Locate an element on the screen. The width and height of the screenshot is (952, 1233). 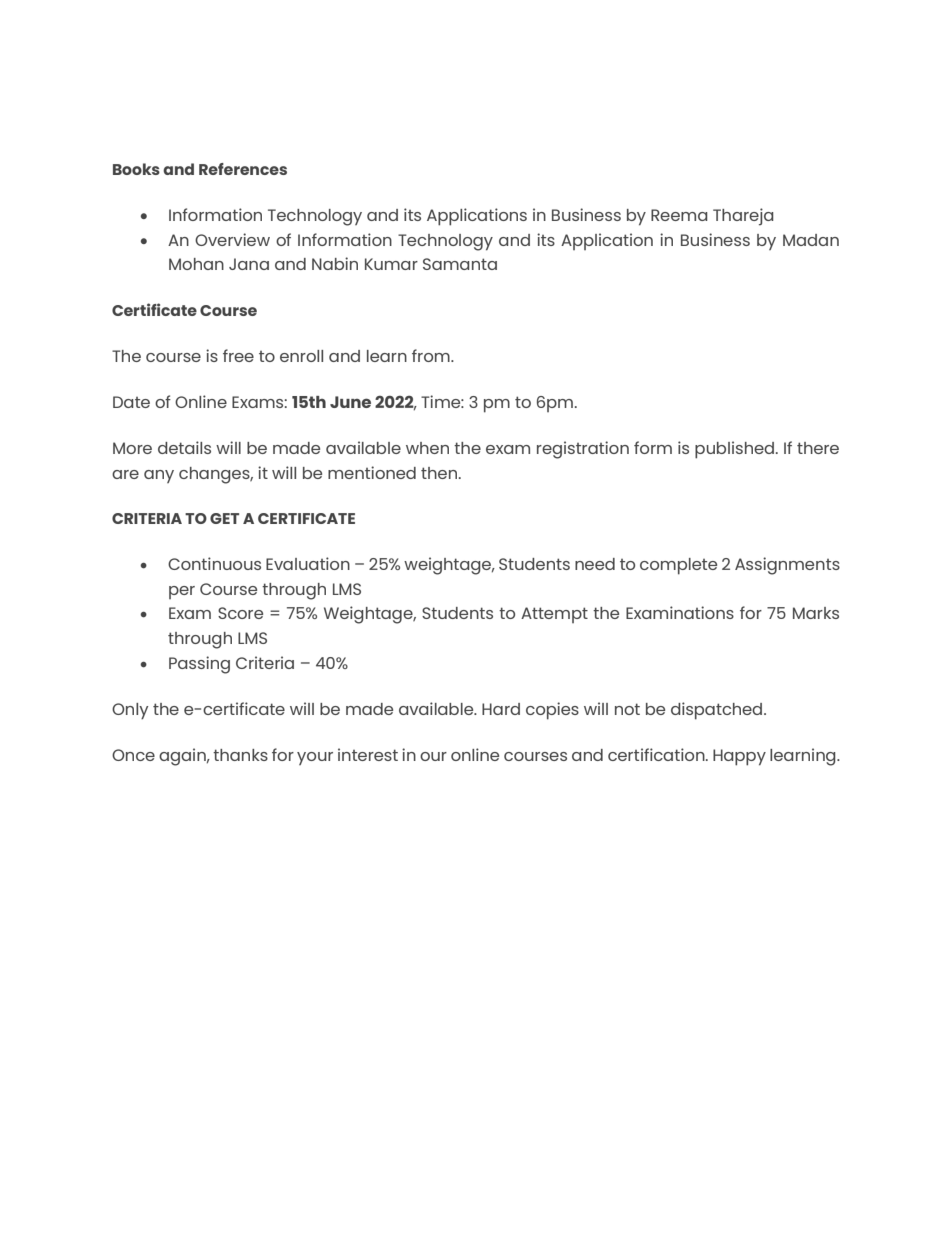
need is located at coordinates (595, 564).
